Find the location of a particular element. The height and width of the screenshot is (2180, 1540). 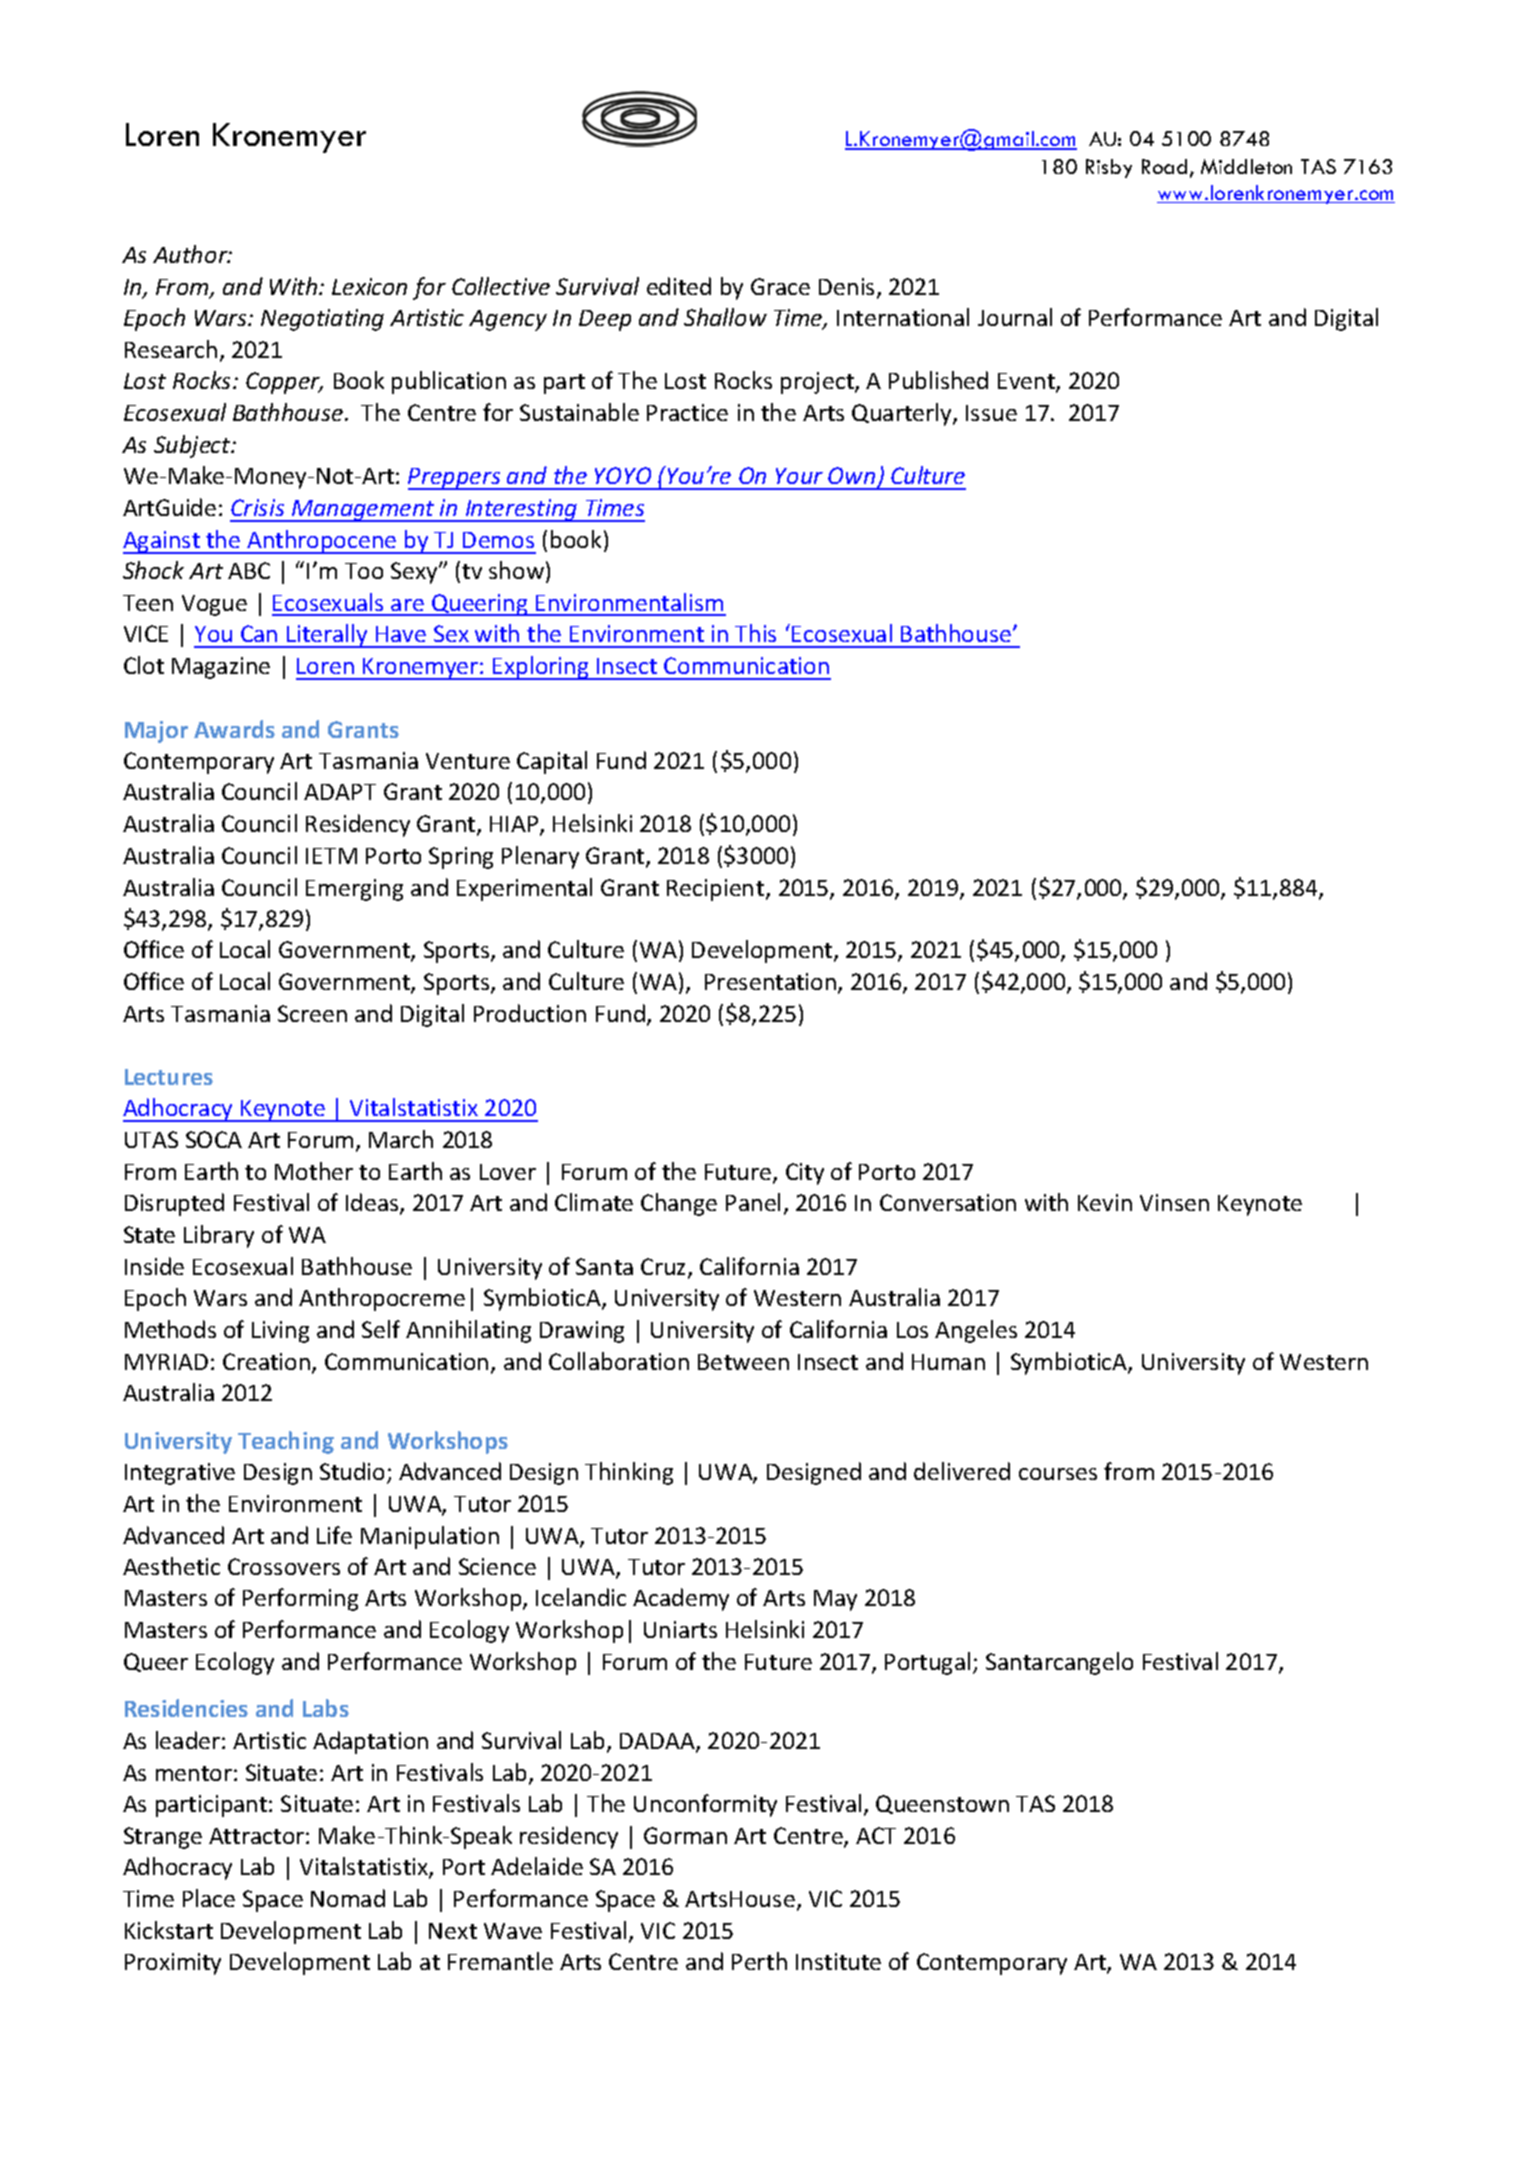

Lexicon is located at coordinates (369, 286).
